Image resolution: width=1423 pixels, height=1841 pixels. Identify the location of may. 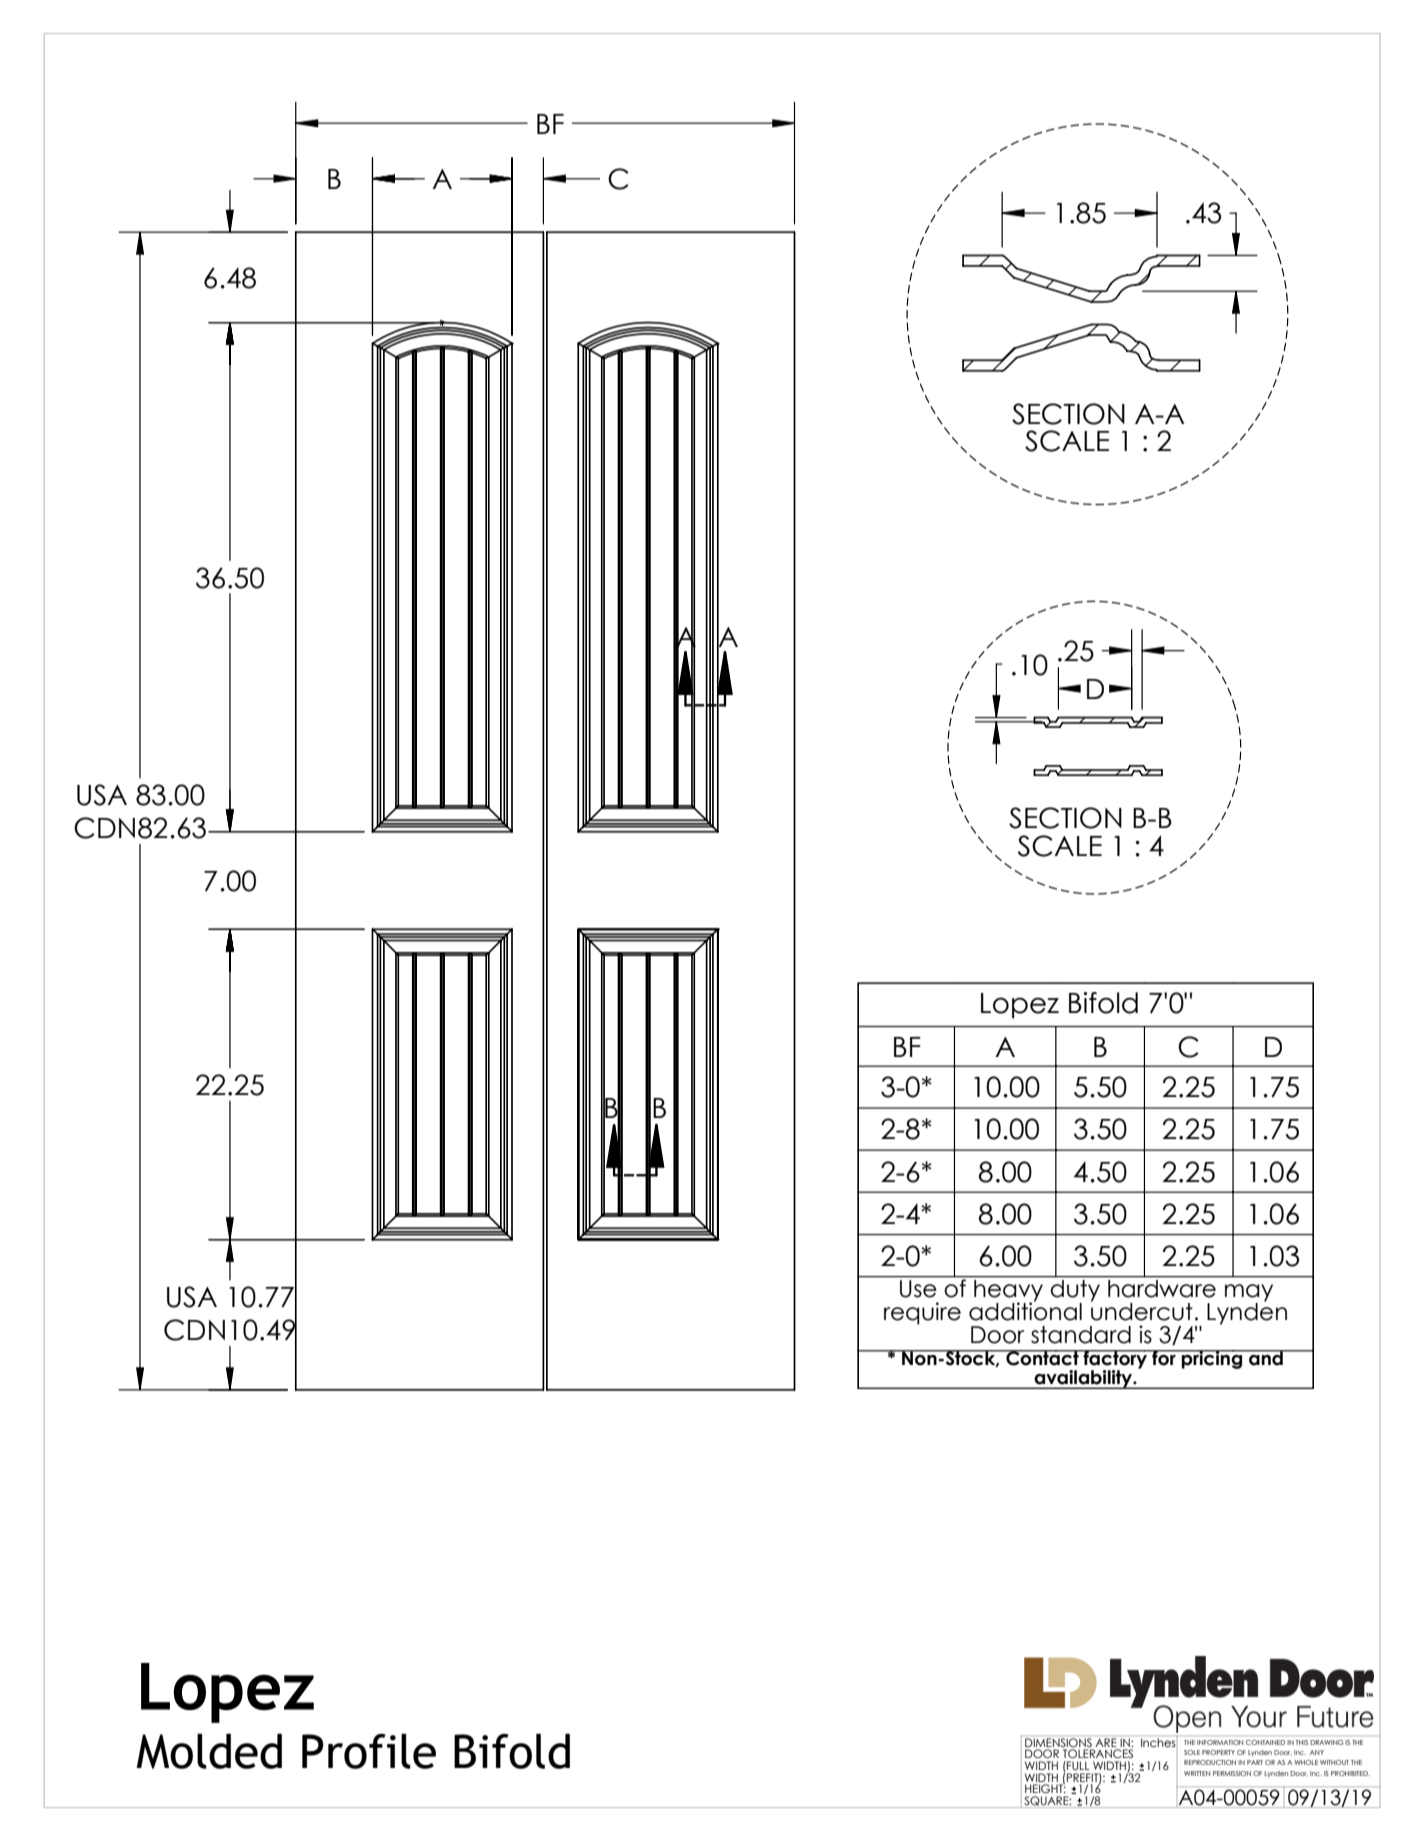
(1249, 1294).
